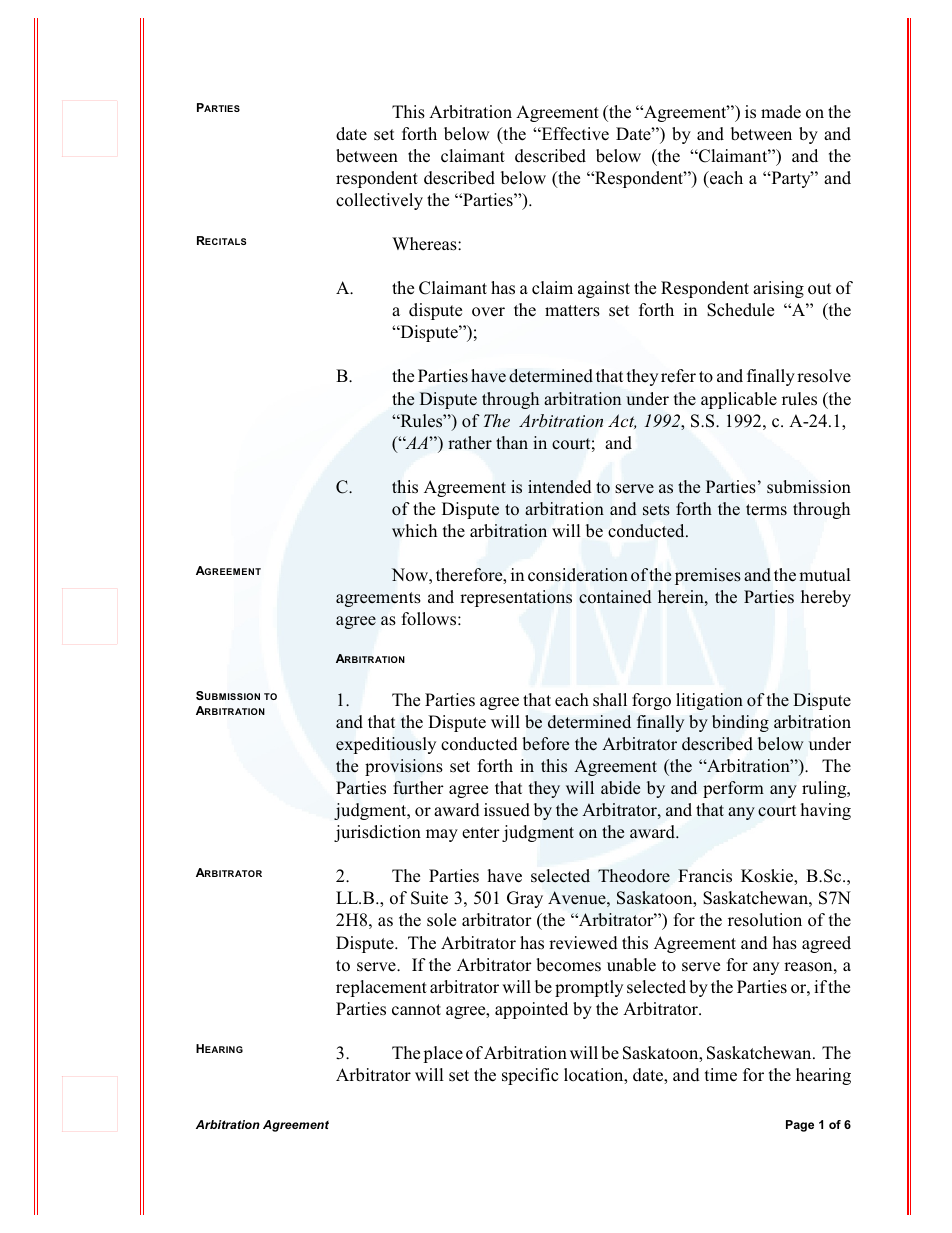  I want to click on collectively, so click(379, 201).
